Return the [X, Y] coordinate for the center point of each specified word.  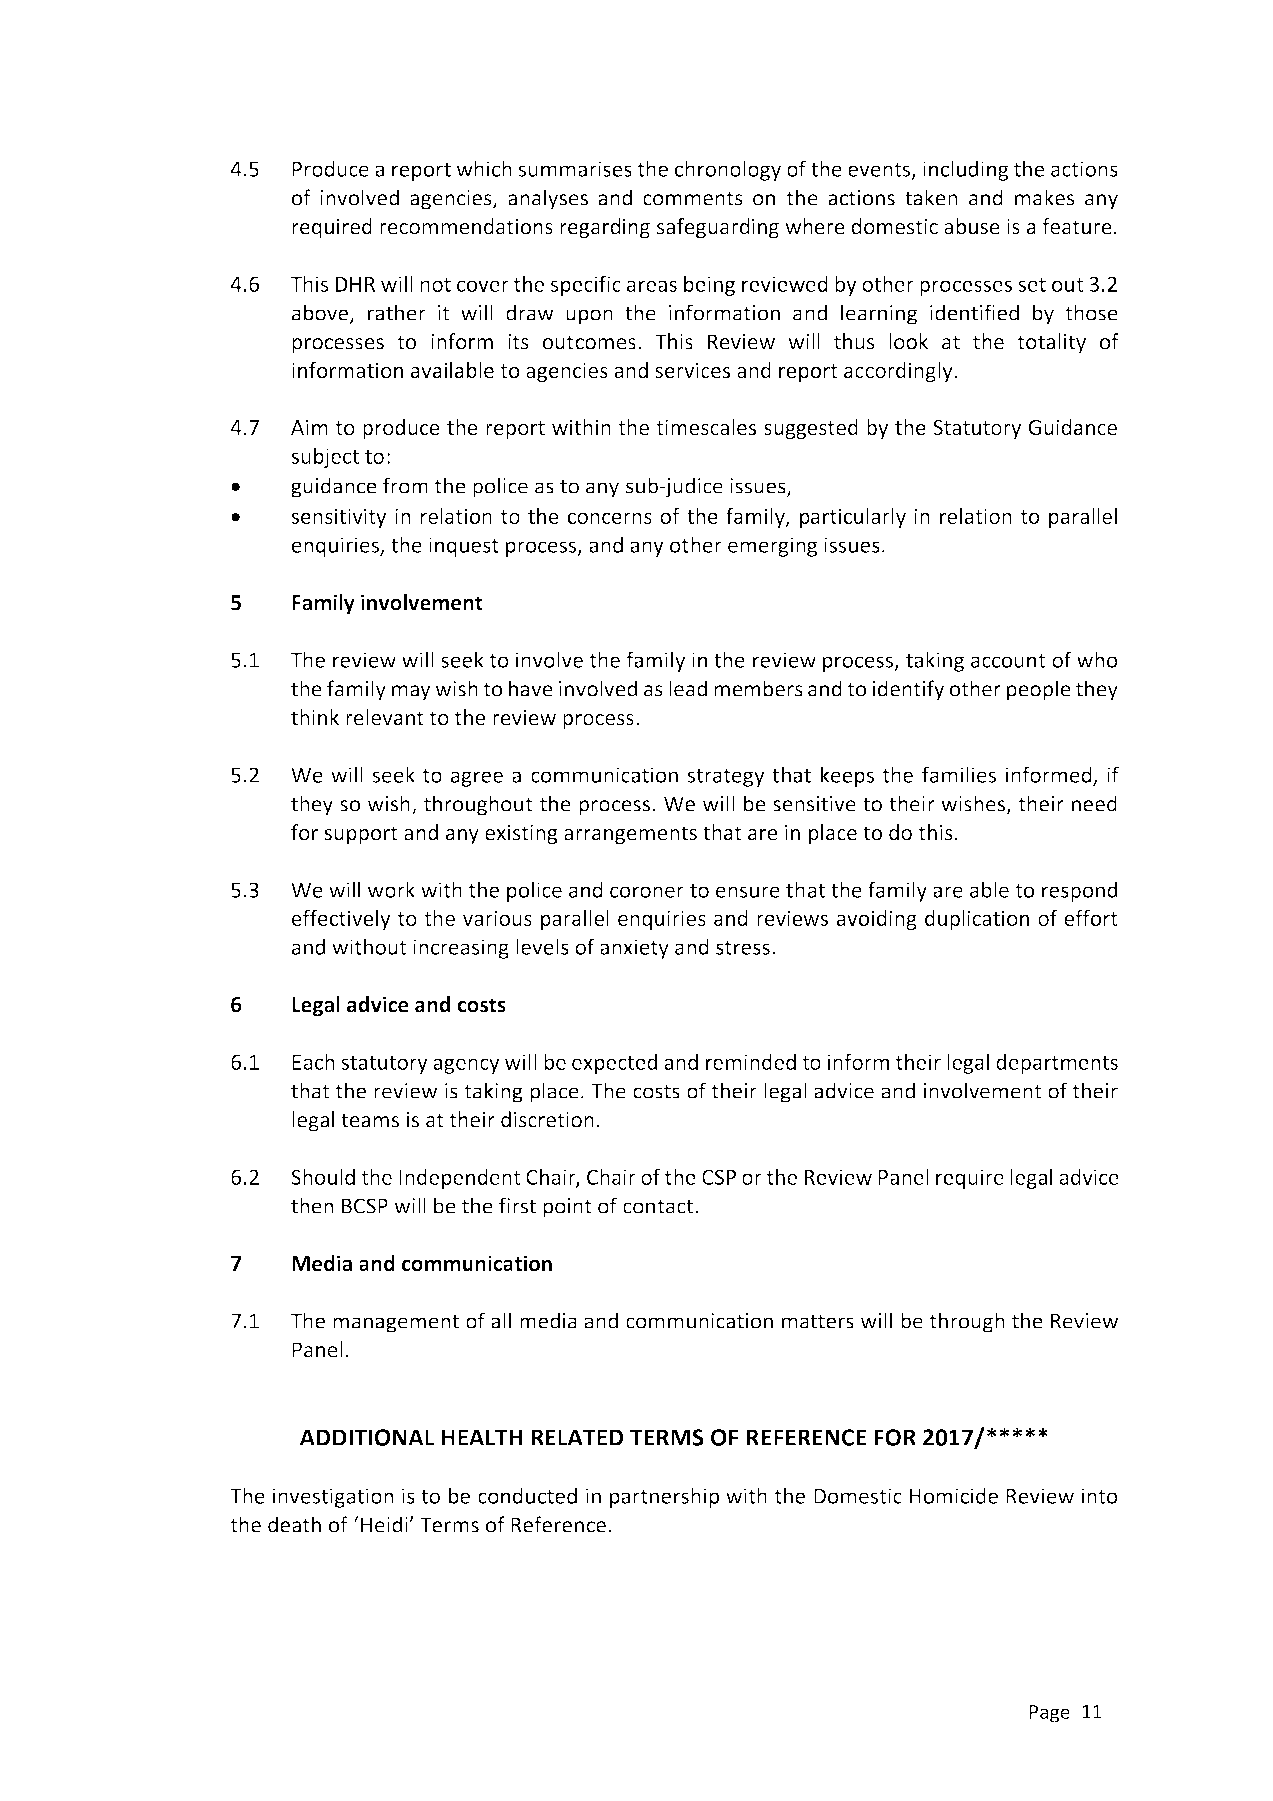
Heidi [385, 1524]
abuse [972, 226]
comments [693, 198]
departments [1057, 1063]
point [567, 1208]
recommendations [466, 226]
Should [323, 1176]
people [1039, 690]
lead [688, 688]
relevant [385, 717]
